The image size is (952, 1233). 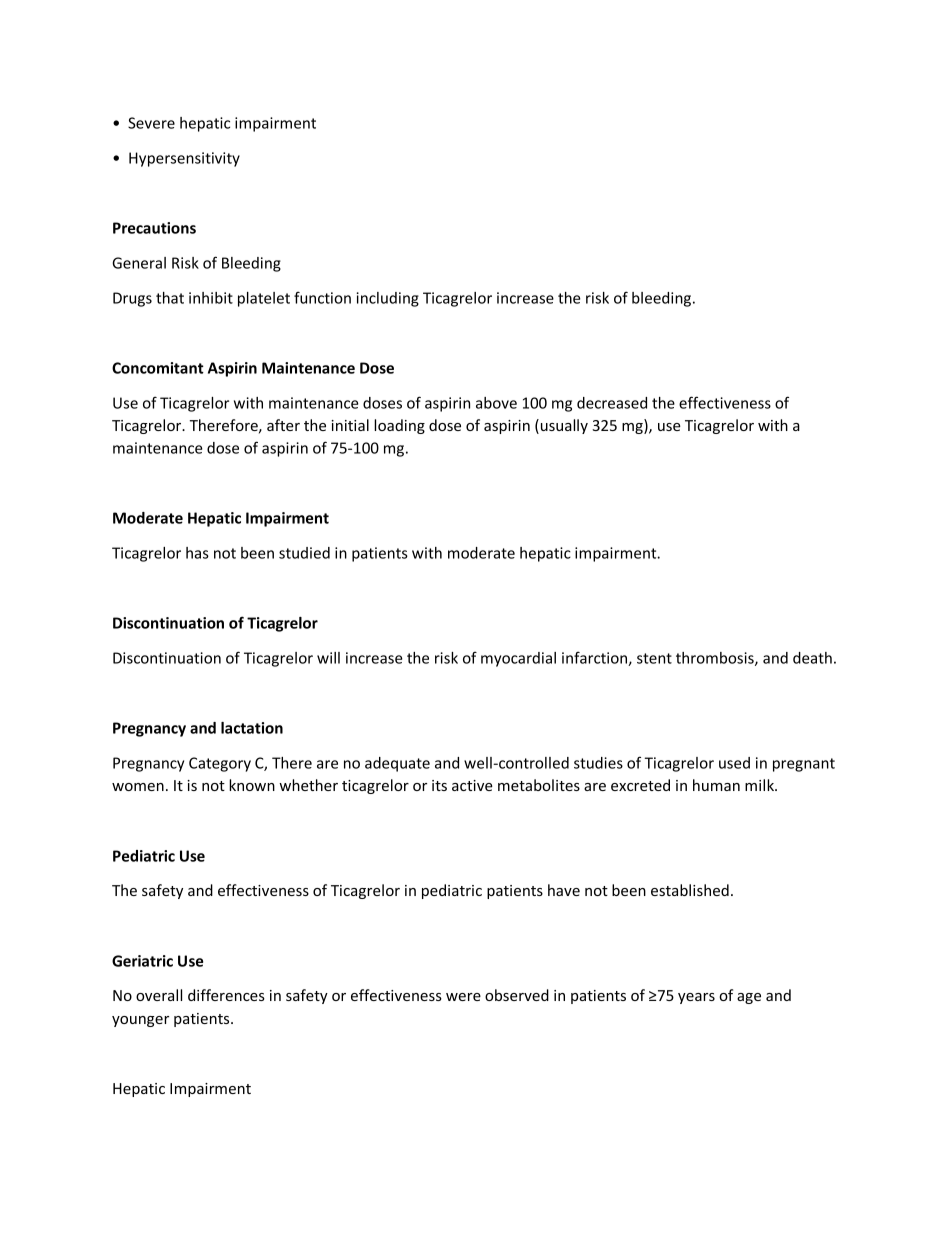 What do you see at coordinates (220, 764) in the screenshot?
I see `Category` at bounding box center [220, 764].
